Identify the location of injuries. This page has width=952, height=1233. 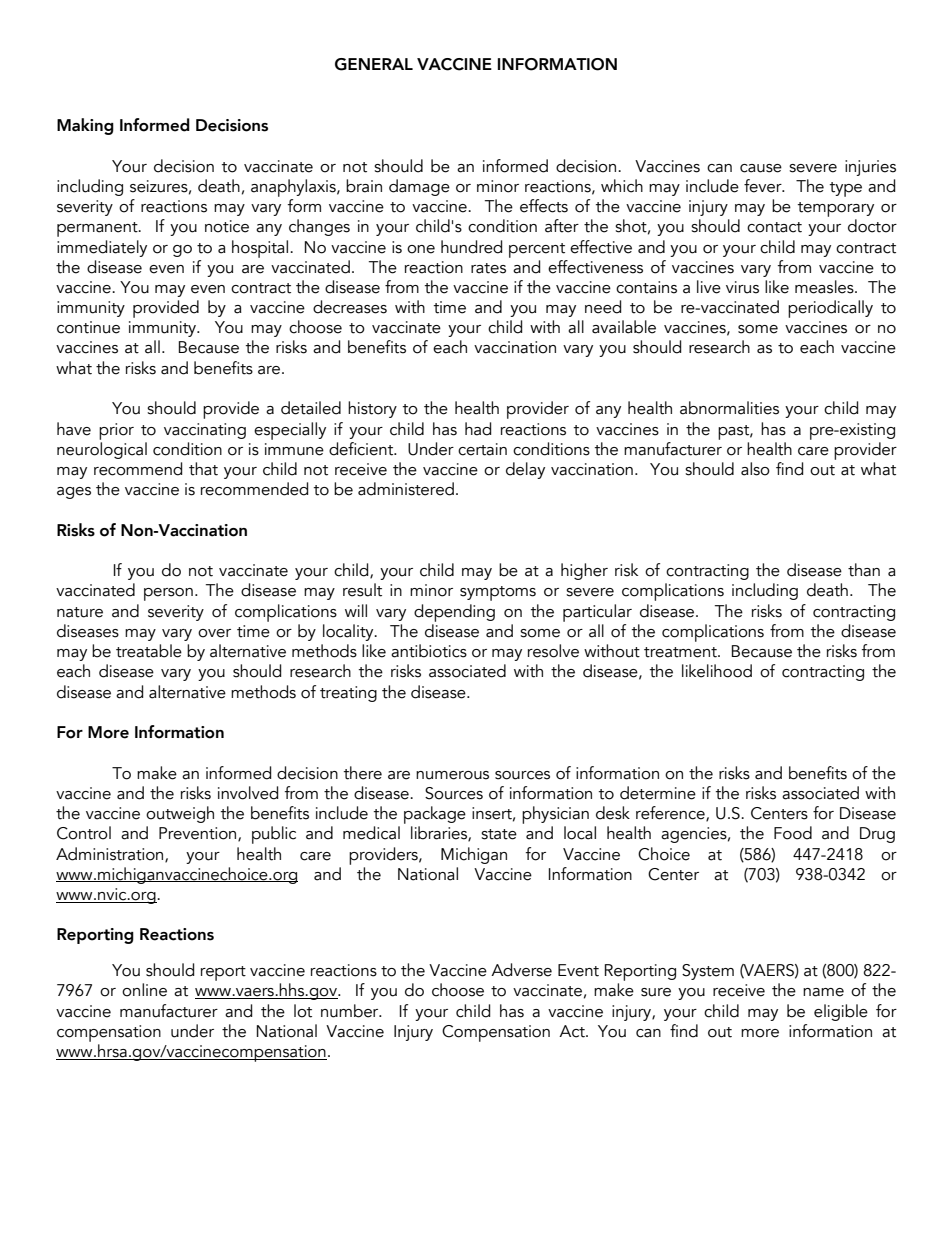
(870, 168).
